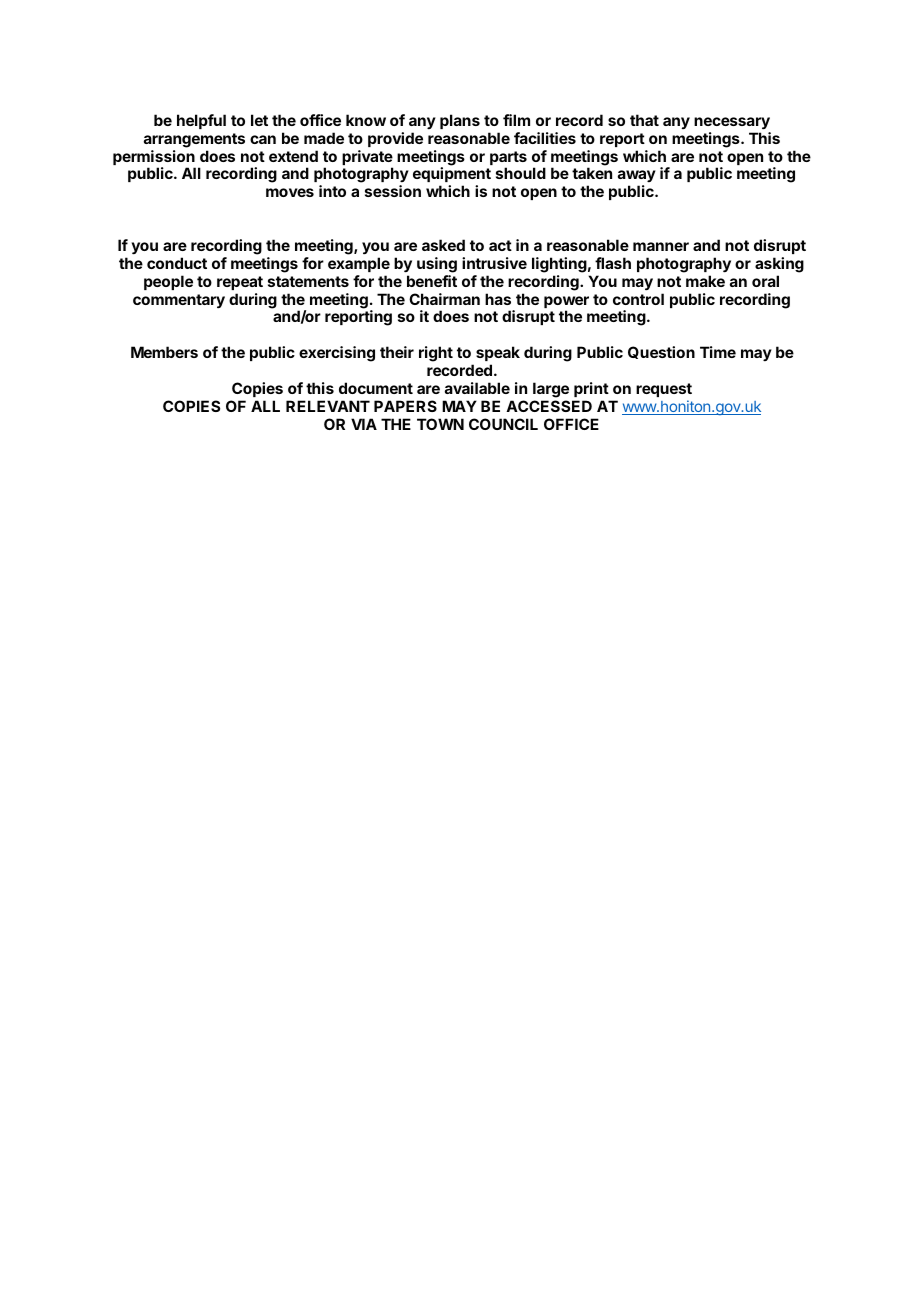 The height and width of the page is (1308, 924). I want to click on session, so click(393, 191).
